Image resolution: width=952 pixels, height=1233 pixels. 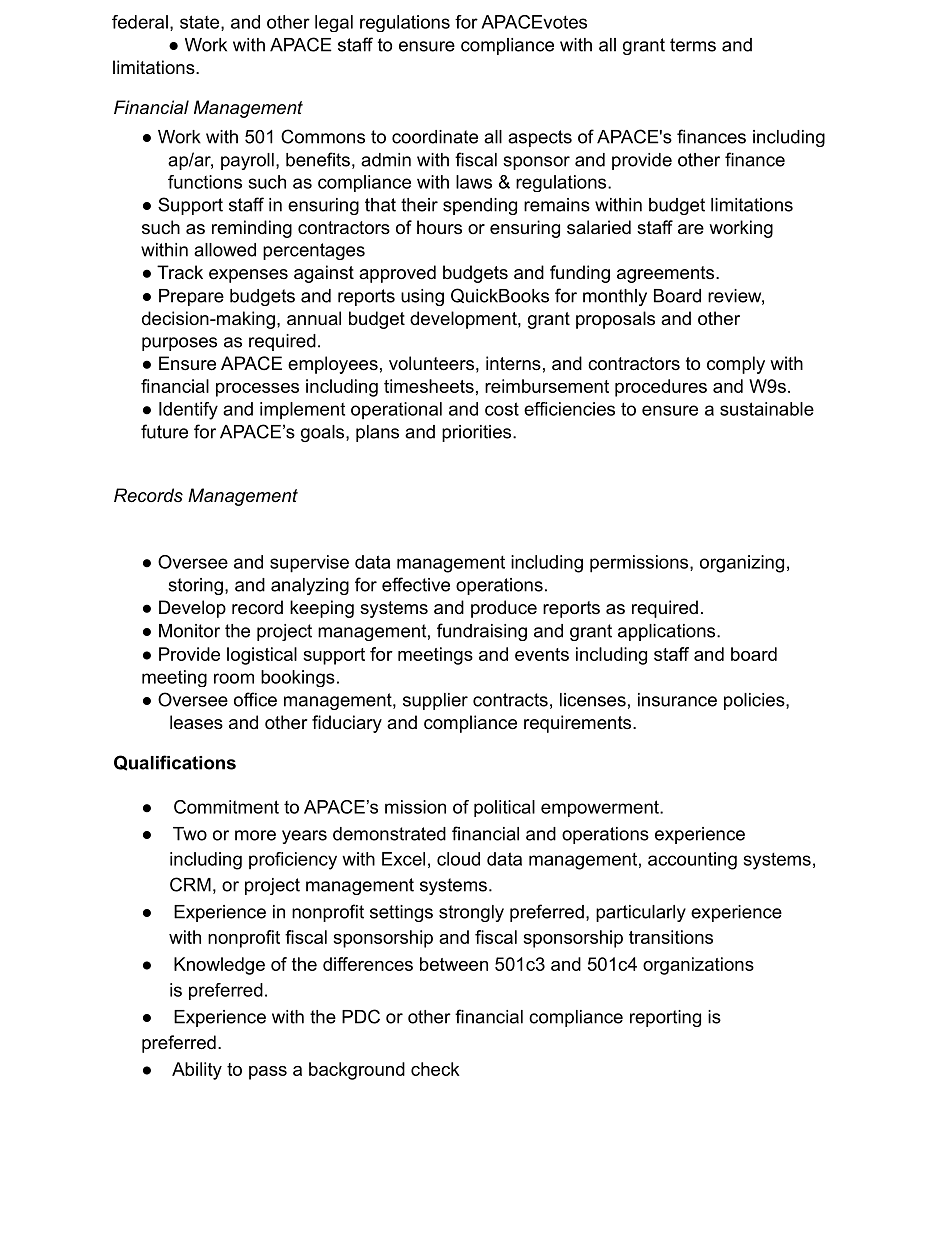 What do you see at coordinates (435, 1069) in the document?
I see `check` at bounding box center [435, 1069].
